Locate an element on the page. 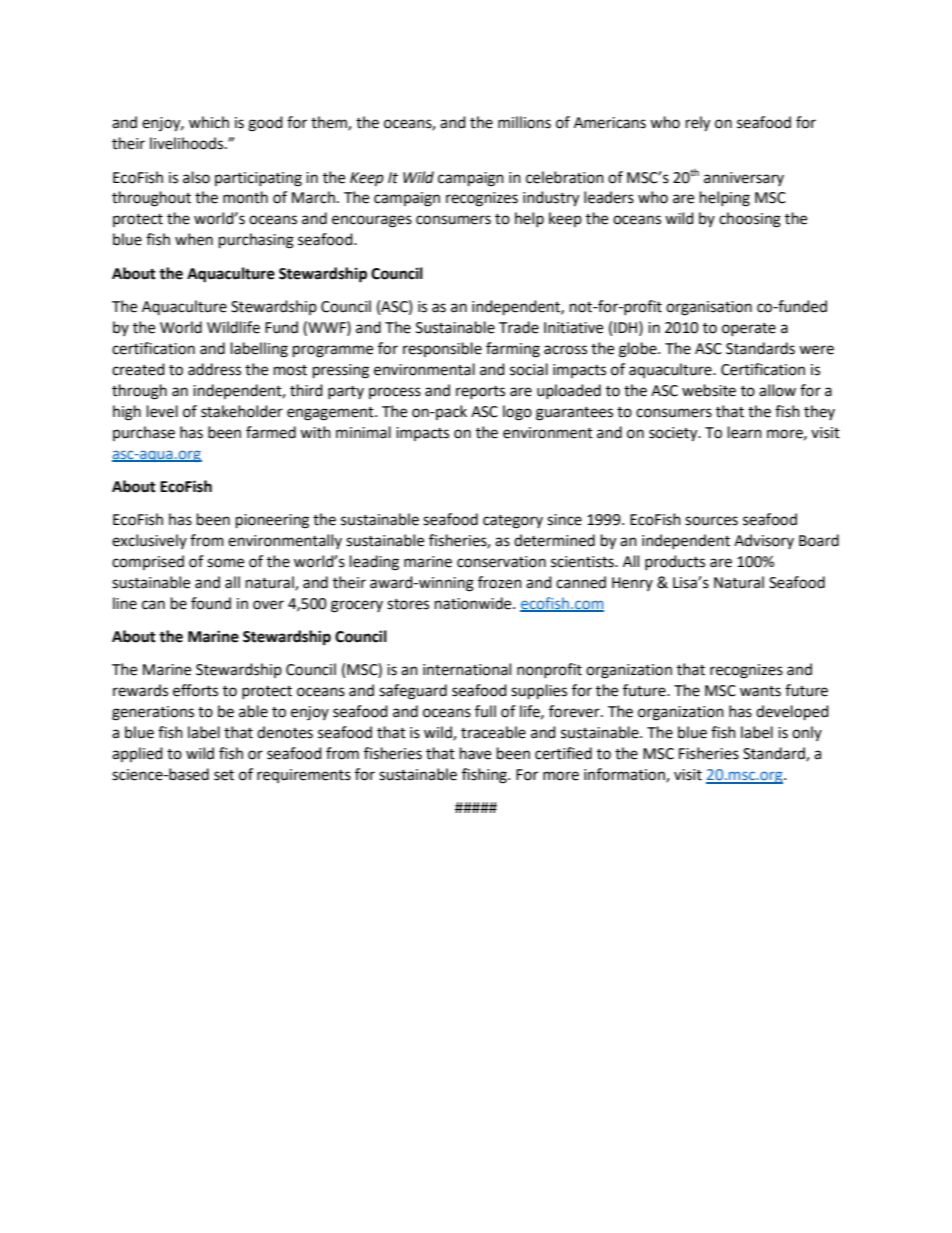  rely is located at coordinates (698, 124).
